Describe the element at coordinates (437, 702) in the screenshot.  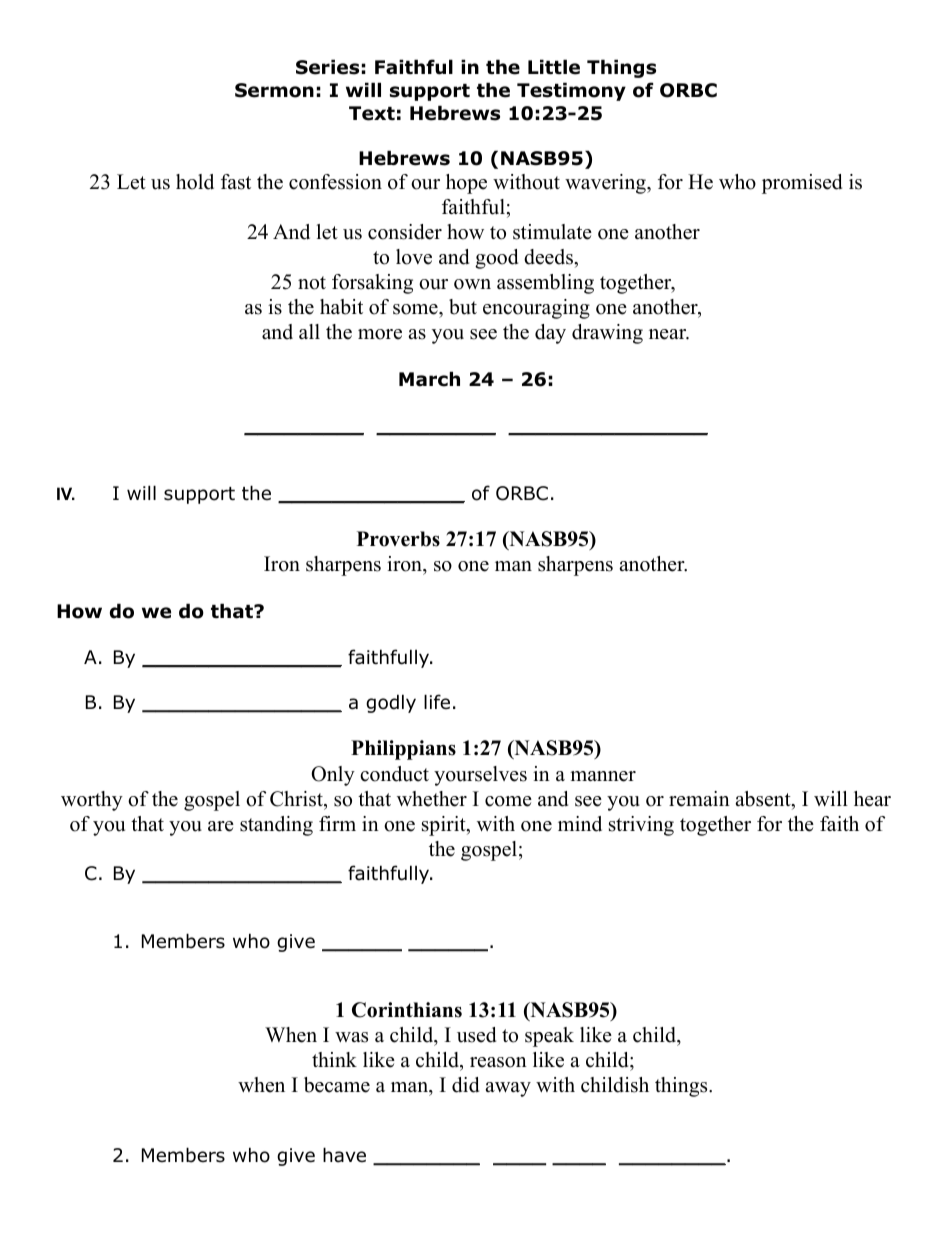
I see `life` at that location.
